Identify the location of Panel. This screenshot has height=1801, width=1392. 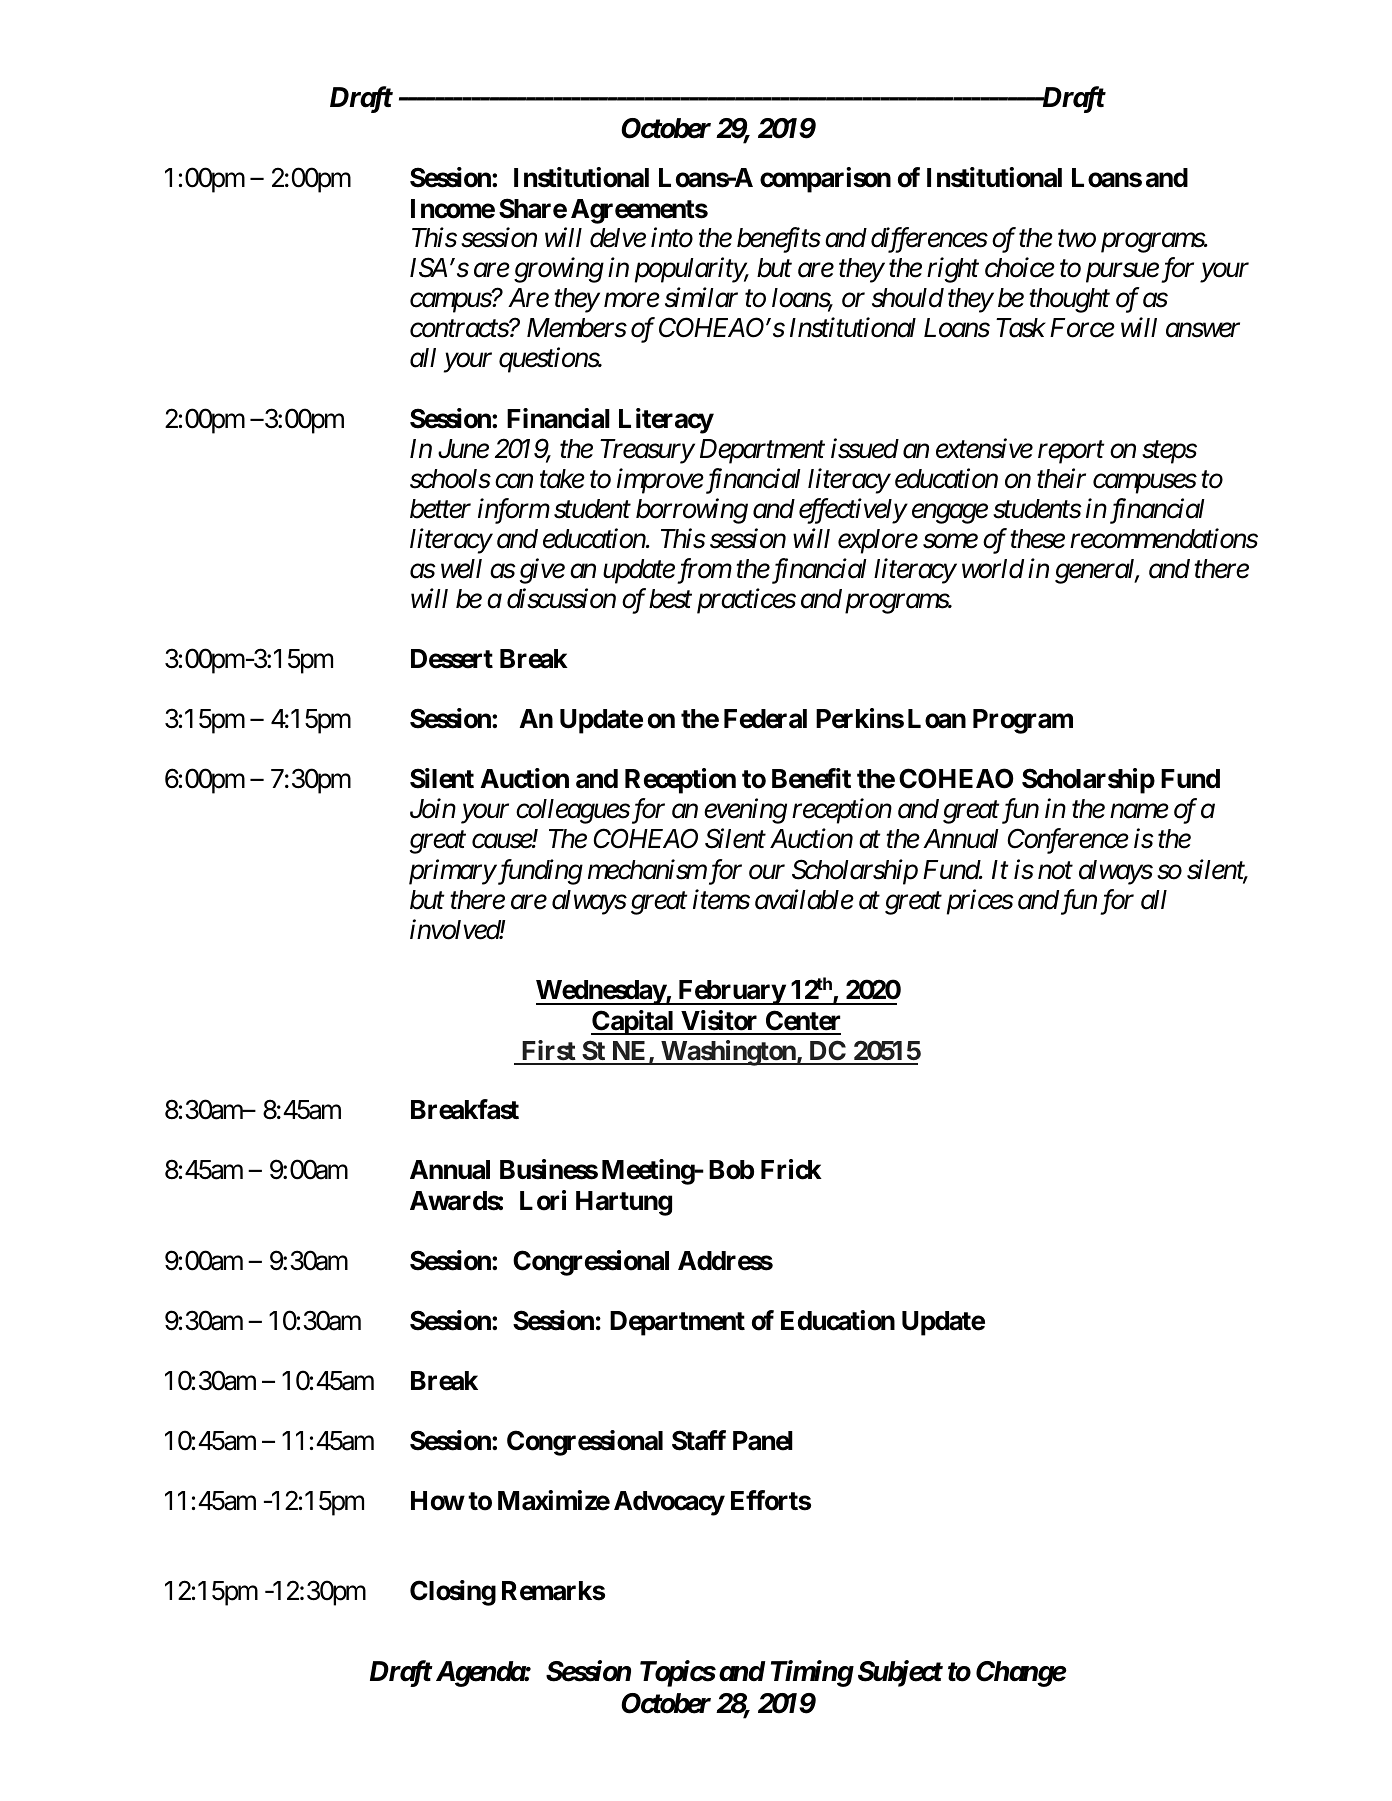
(763, 1441).
